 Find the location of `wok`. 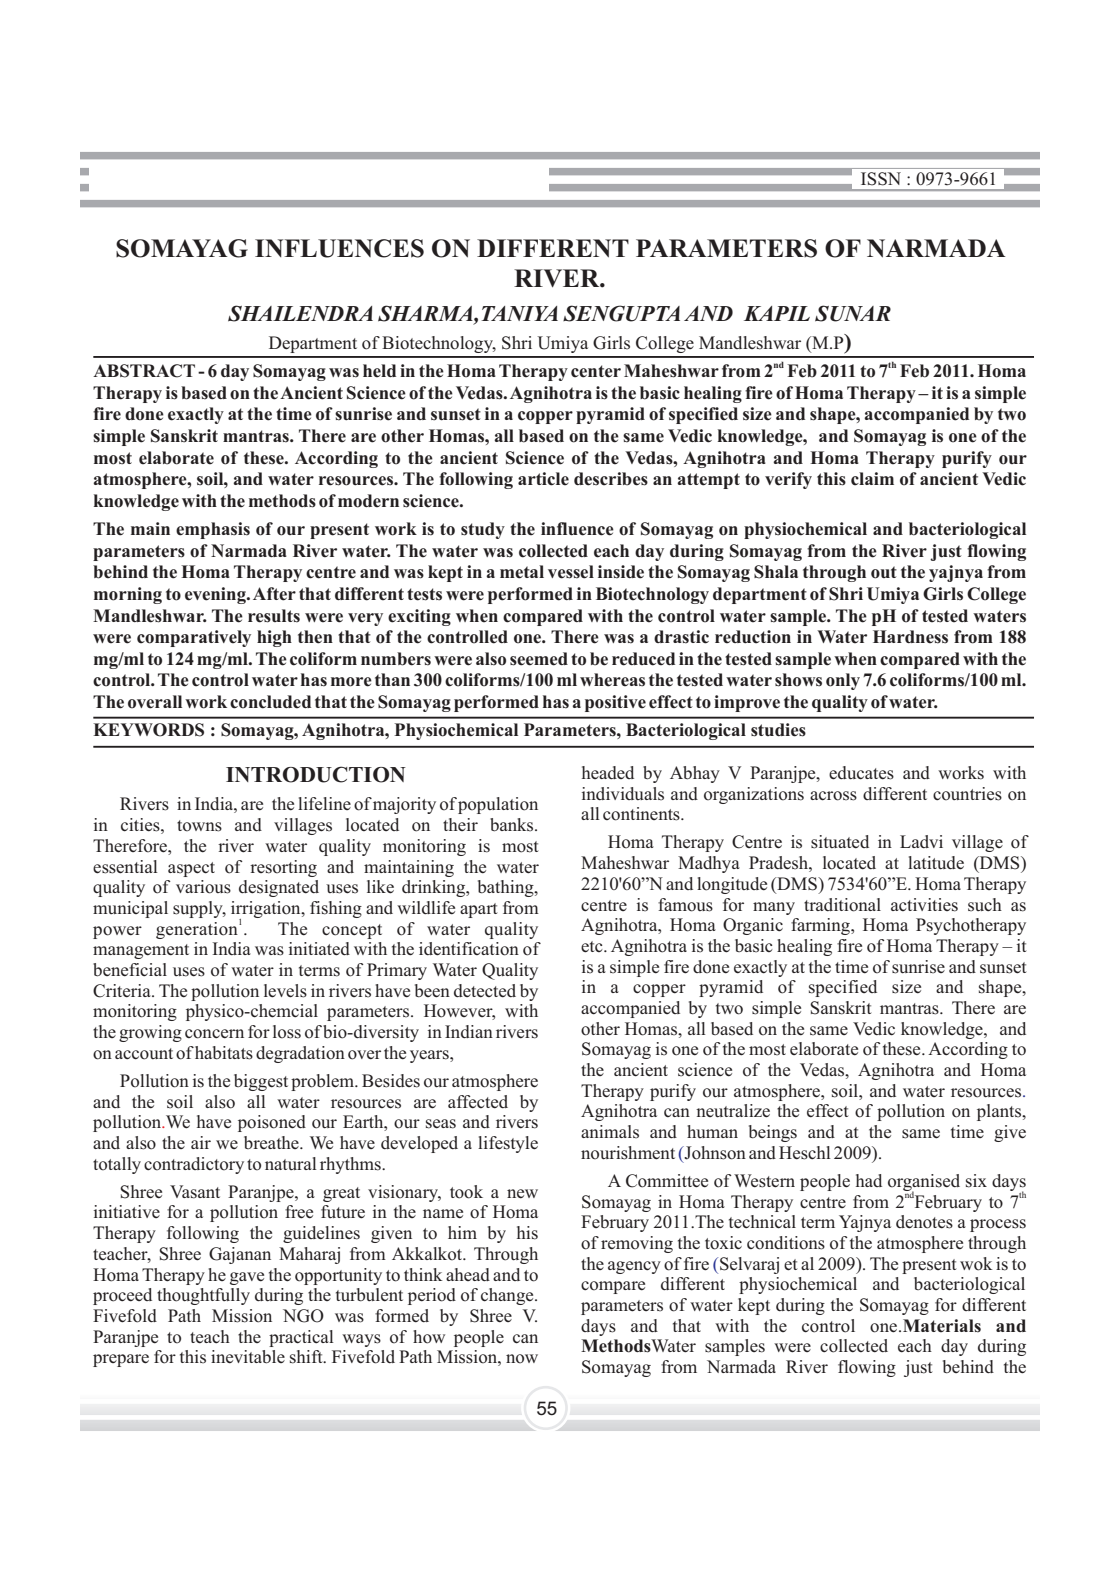

wok is located at coordinates (976, 1264).
